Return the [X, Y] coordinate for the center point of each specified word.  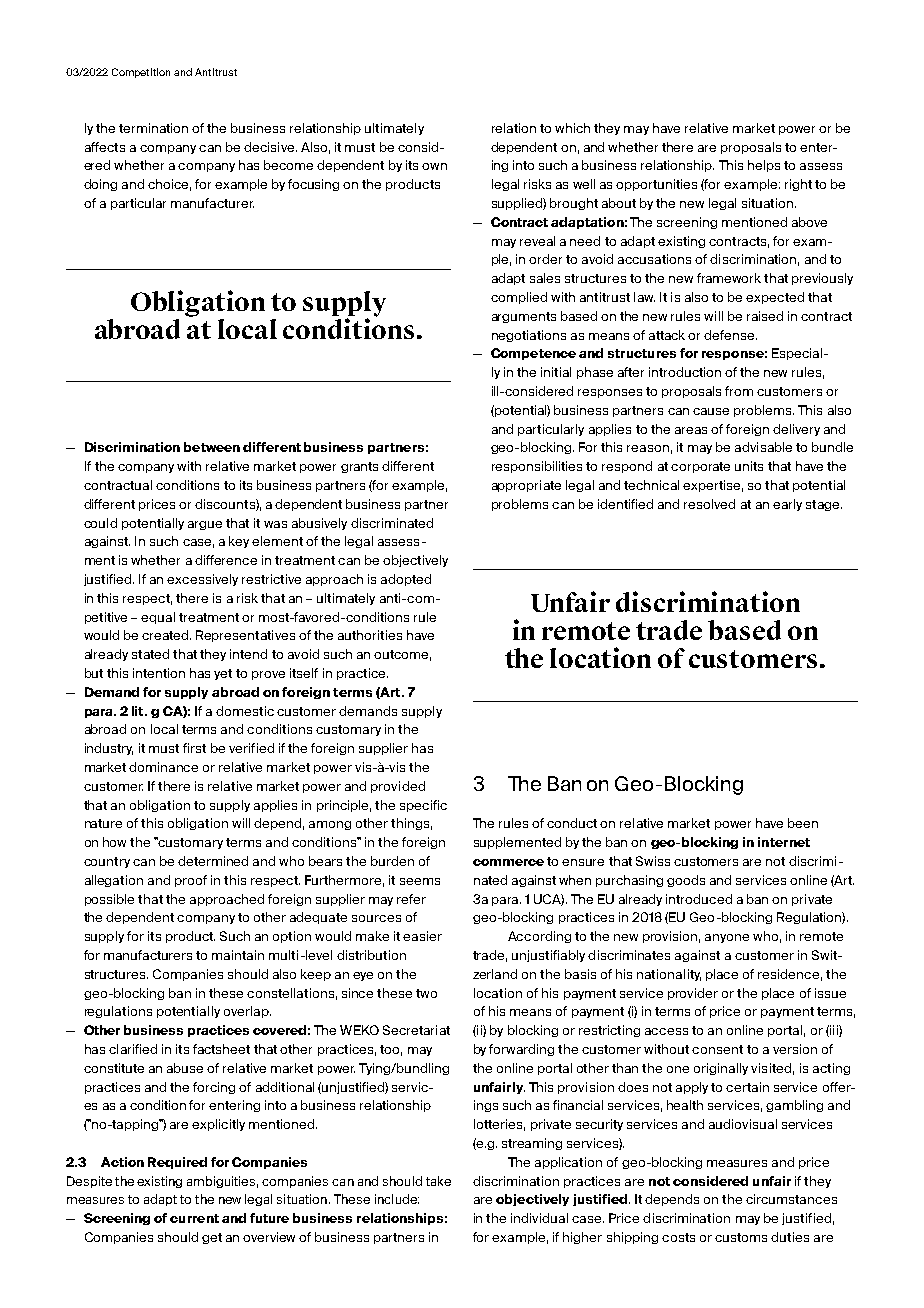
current [194, 1218]
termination [153, 128]
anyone [727, 938]
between [212, 447]
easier [422, 936]
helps [764, 166]
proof [191, 881]
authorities [370, 635]
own [434, 166]
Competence [533, 354]
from [739, 391]
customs [741, 1237]
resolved [709, 504]
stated [150, 654]
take [438, 1181]
